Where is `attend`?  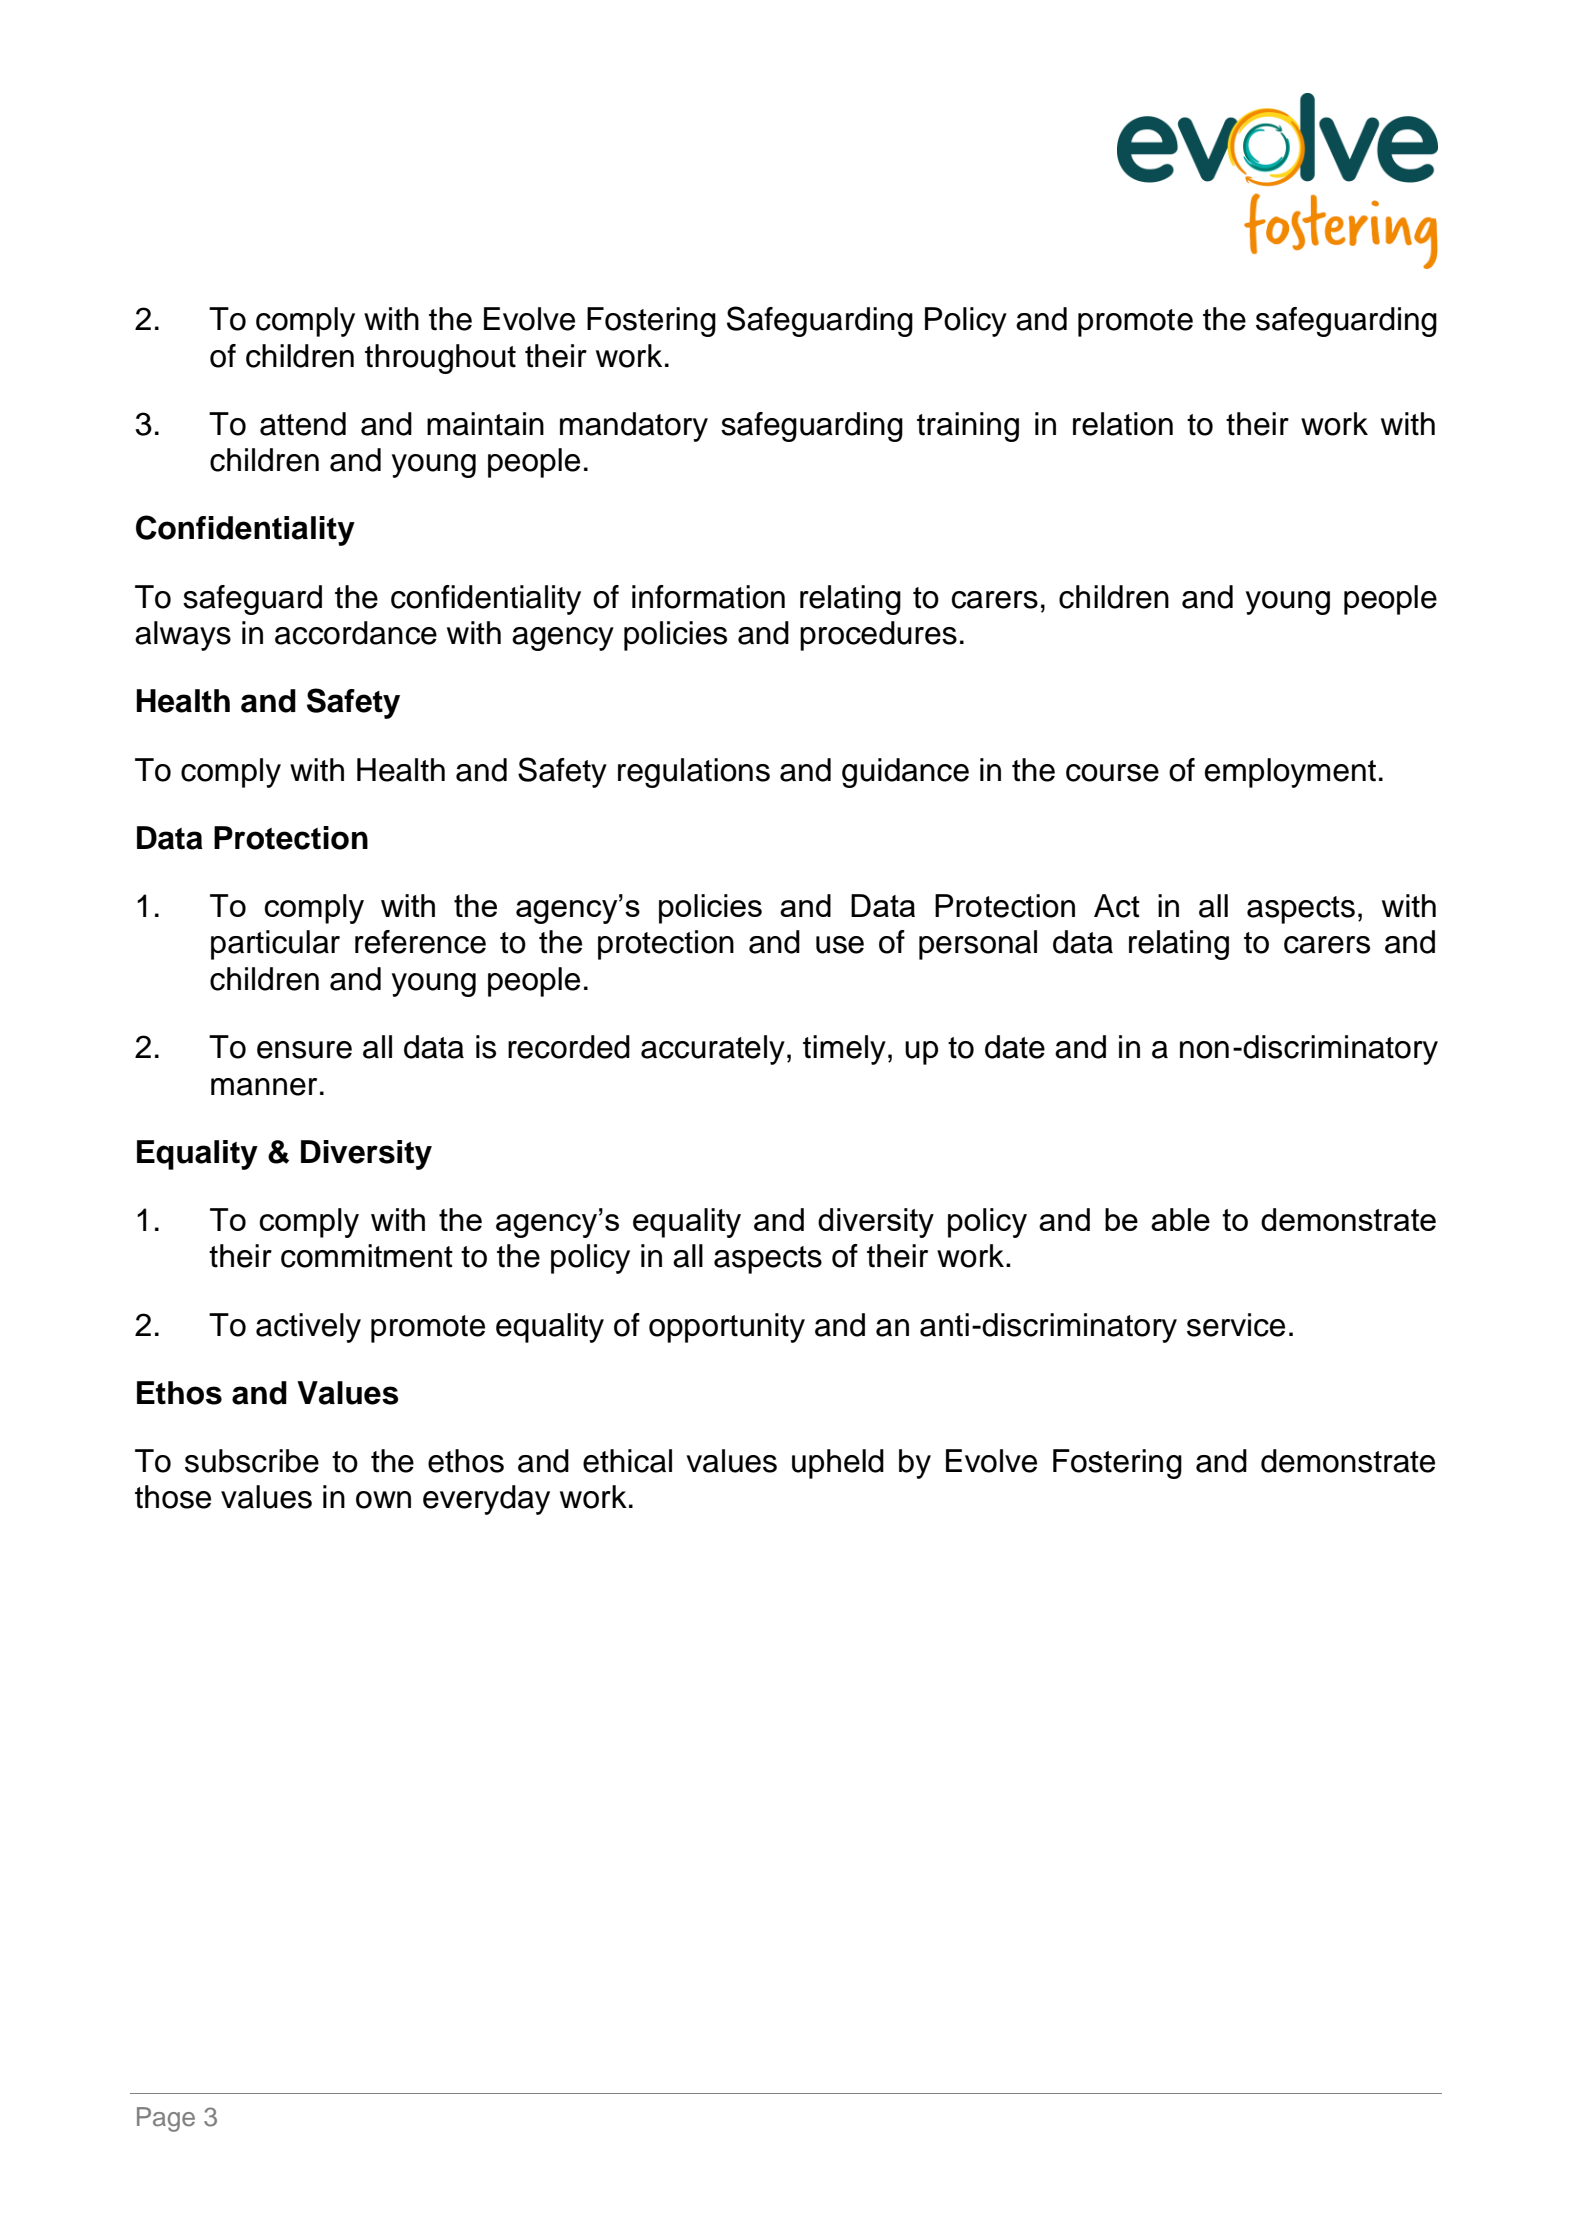 attend is located at coordinates (303, 424).
